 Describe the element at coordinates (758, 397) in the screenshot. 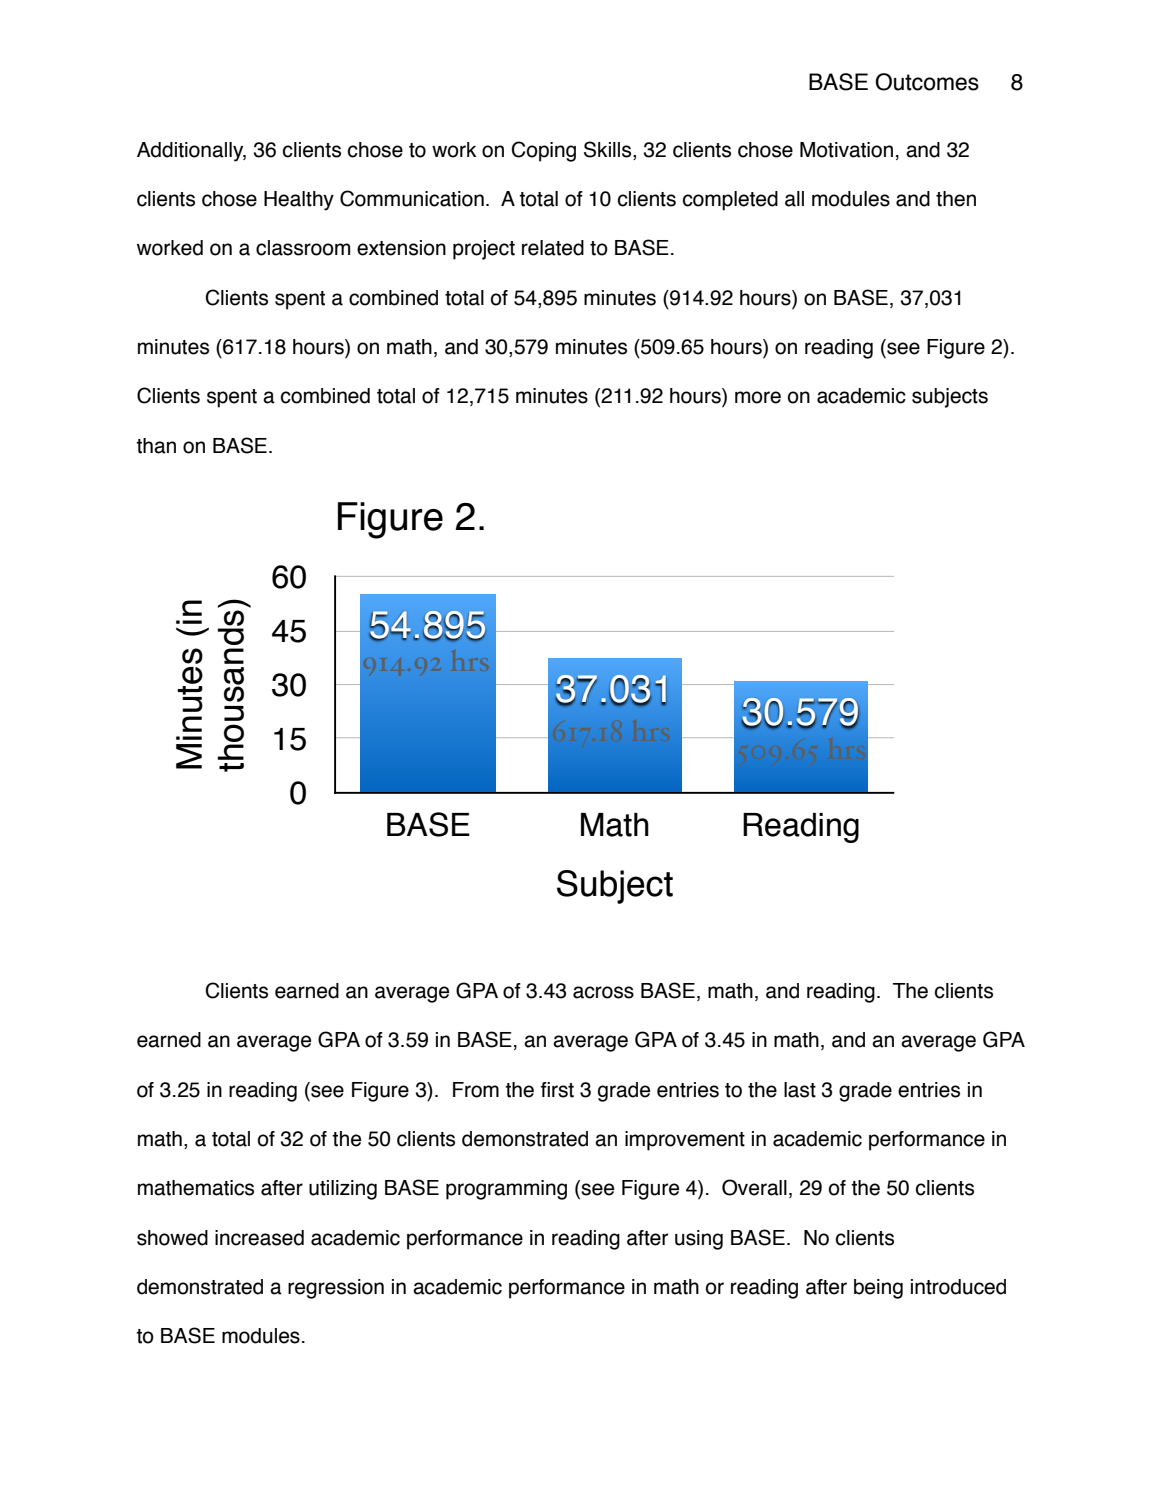

I see `more` at that location.
